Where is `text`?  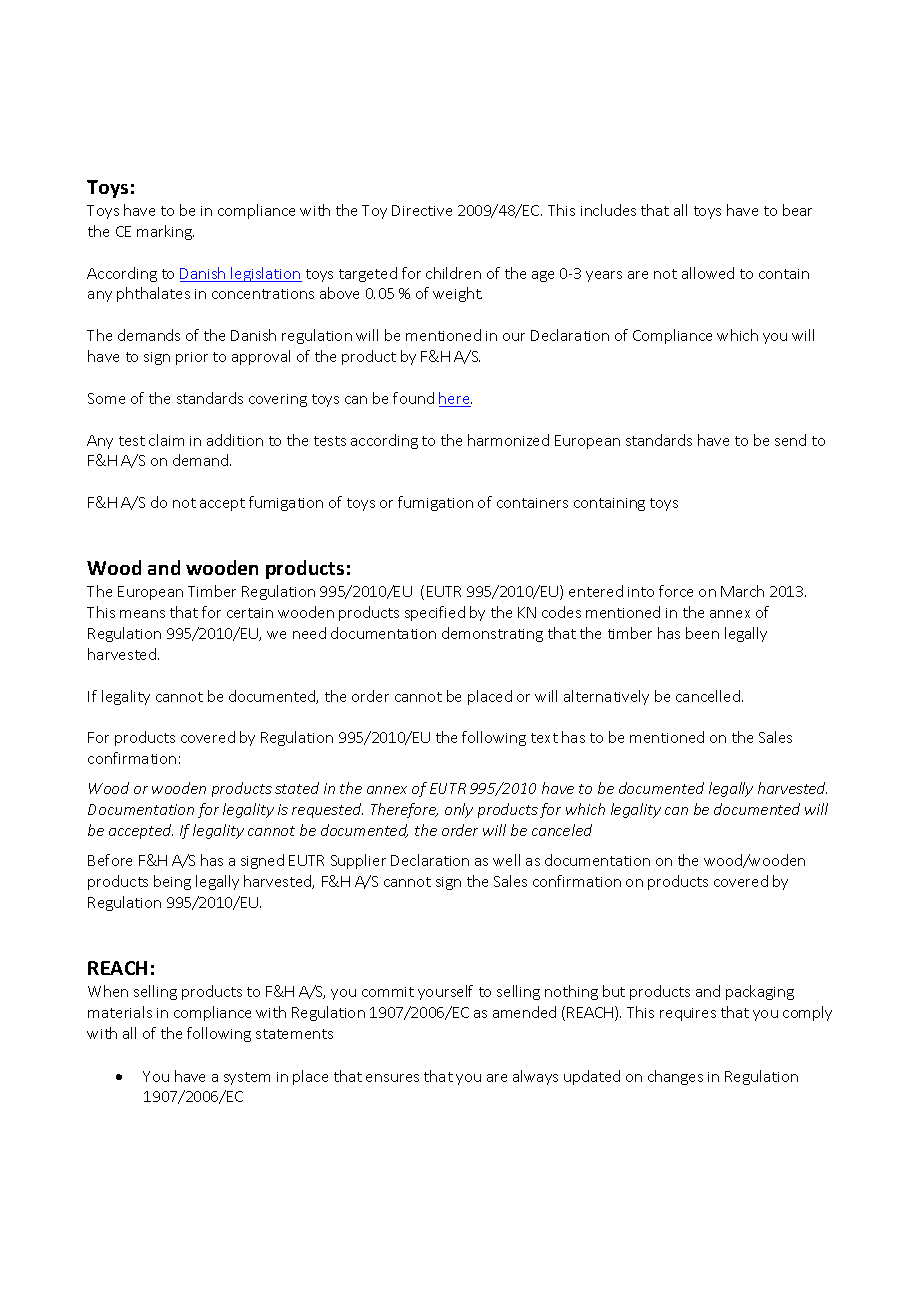
text is located at coordinates (544, 738).
